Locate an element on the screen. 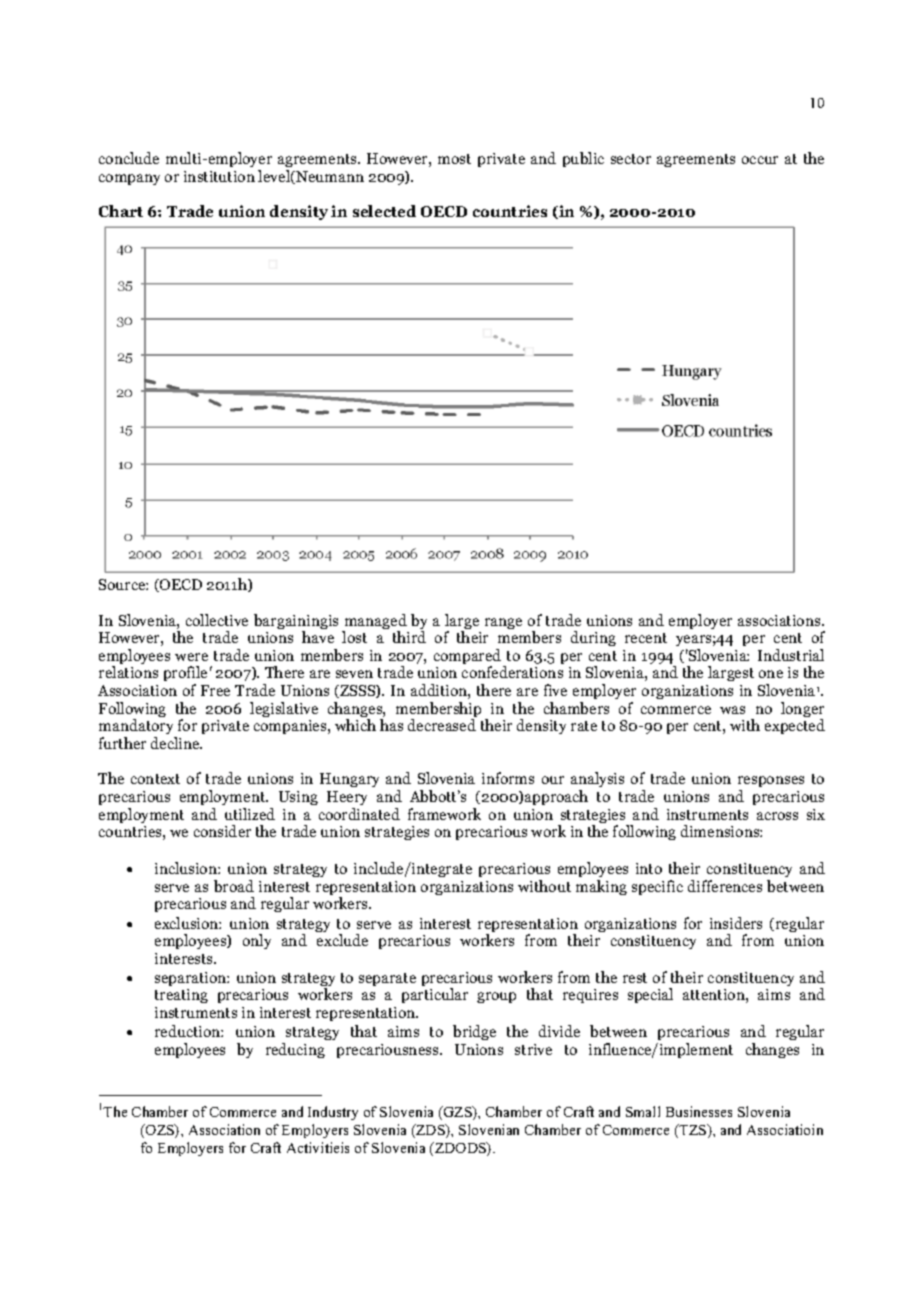 Image resolution: width=924 pixels, height=1308 pixels. collective is located at coordinates (217, 620).
